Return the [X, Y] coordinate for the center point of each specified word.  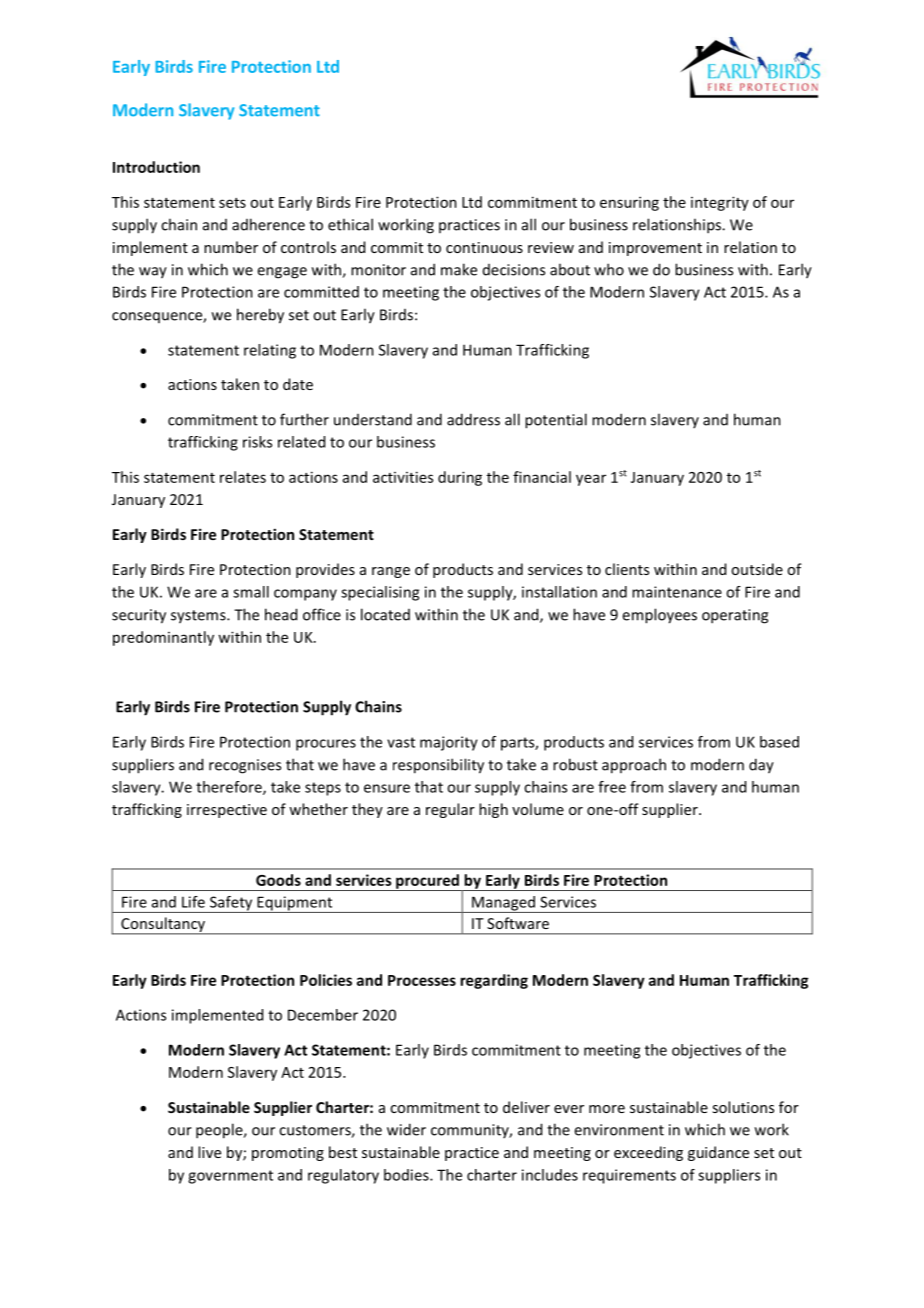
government [230, 1177]
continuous [484, 247]
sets [232, 203]
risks [257, 442]
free [612, 787]
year [591, 480]
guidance [718, 1153]
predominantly [163, 638]
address [473, 419]
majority [449, 743]
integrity [720, 203]
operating [735, 616]
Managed [504, 904]
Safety [231, 904]
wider [406, 1129]
